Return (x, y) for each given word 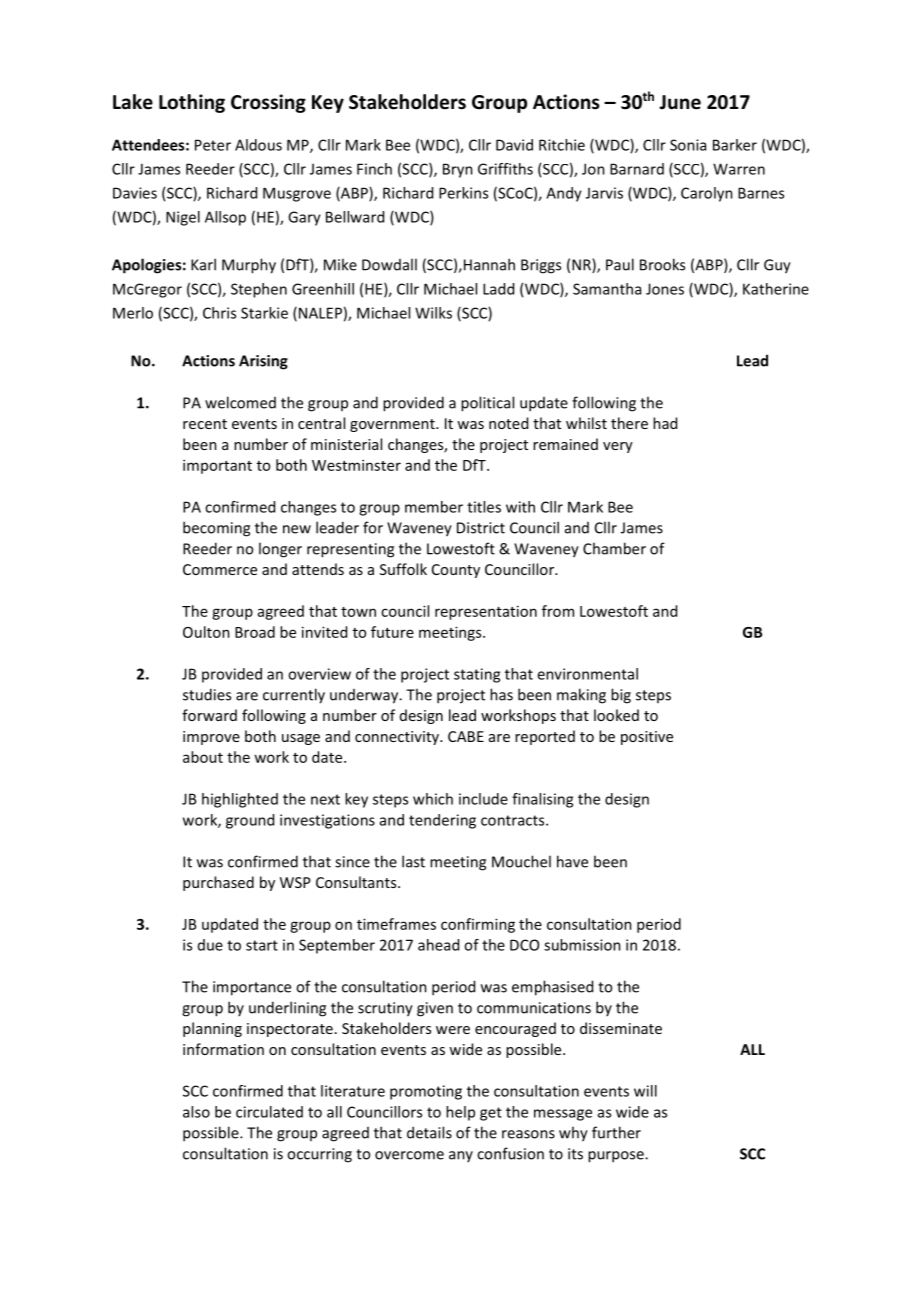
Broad (255, 632)
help (460, 1113)
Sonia (688, 145)
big (621, 696)
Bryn (458, 170)
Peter (213, 145)
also (196, 1112)
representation (486, 612)
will (645, 1091)
